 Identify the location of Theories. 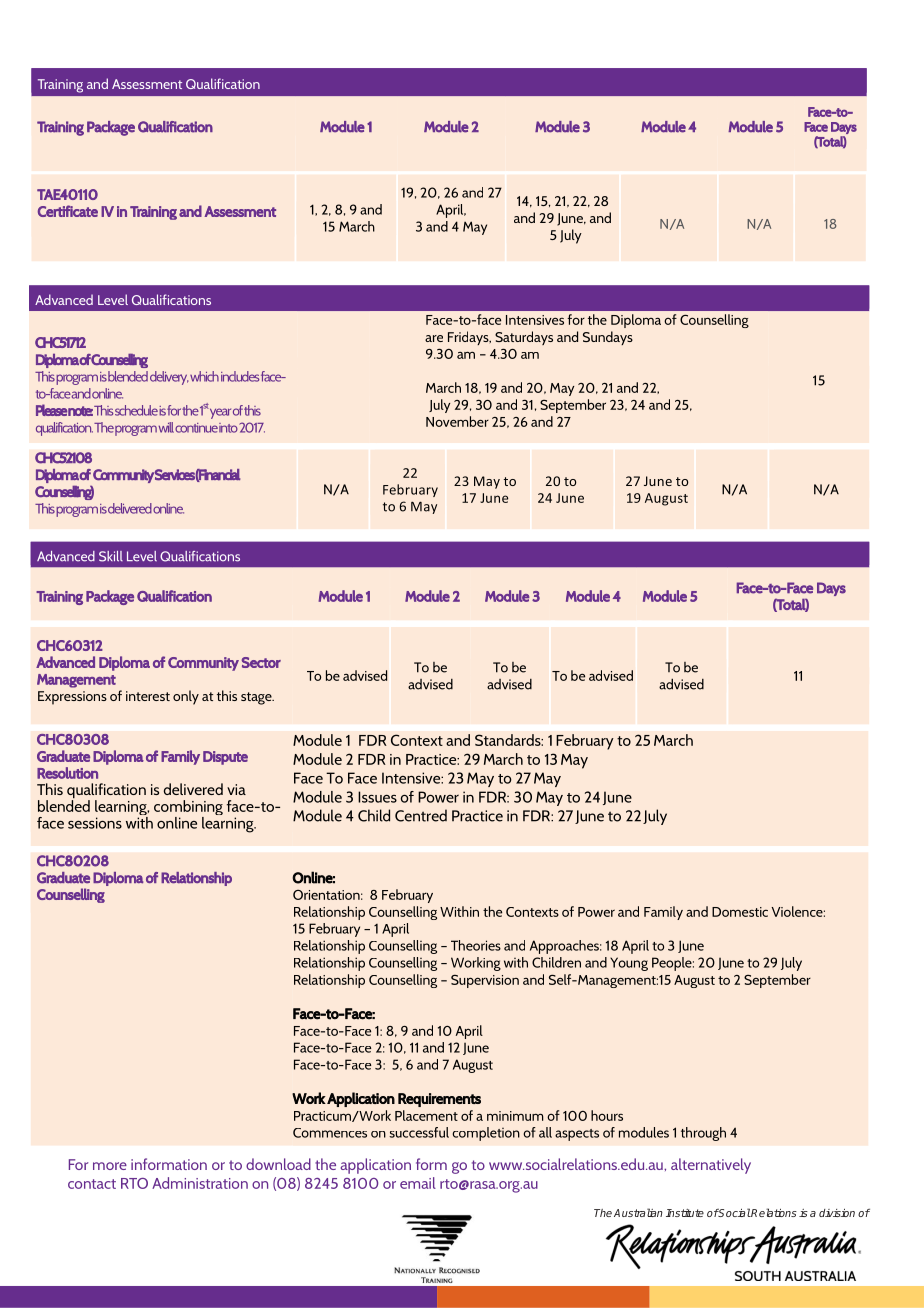
(476, 945).
